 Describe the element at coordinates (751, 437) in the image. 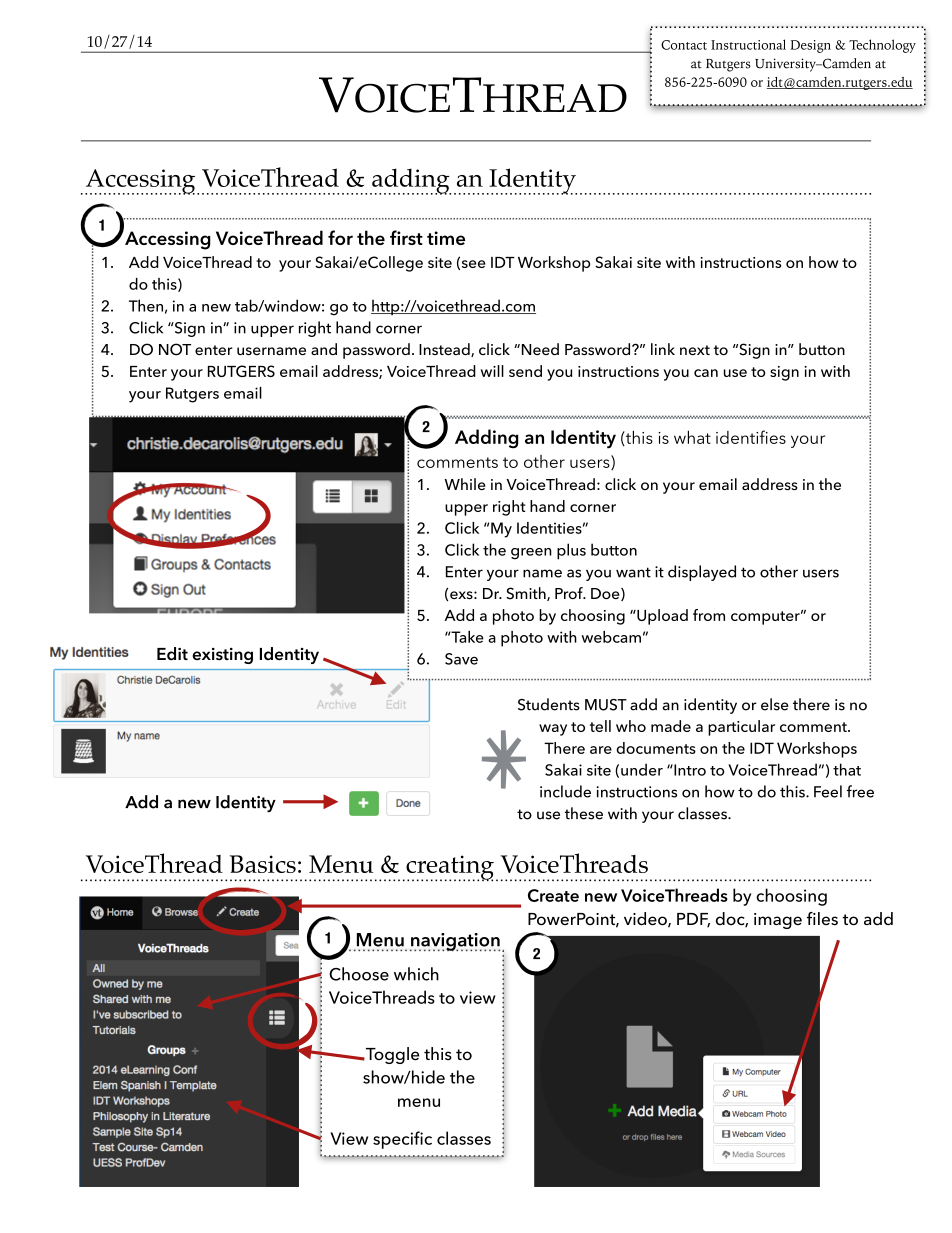

I see `identifies` at that location.
